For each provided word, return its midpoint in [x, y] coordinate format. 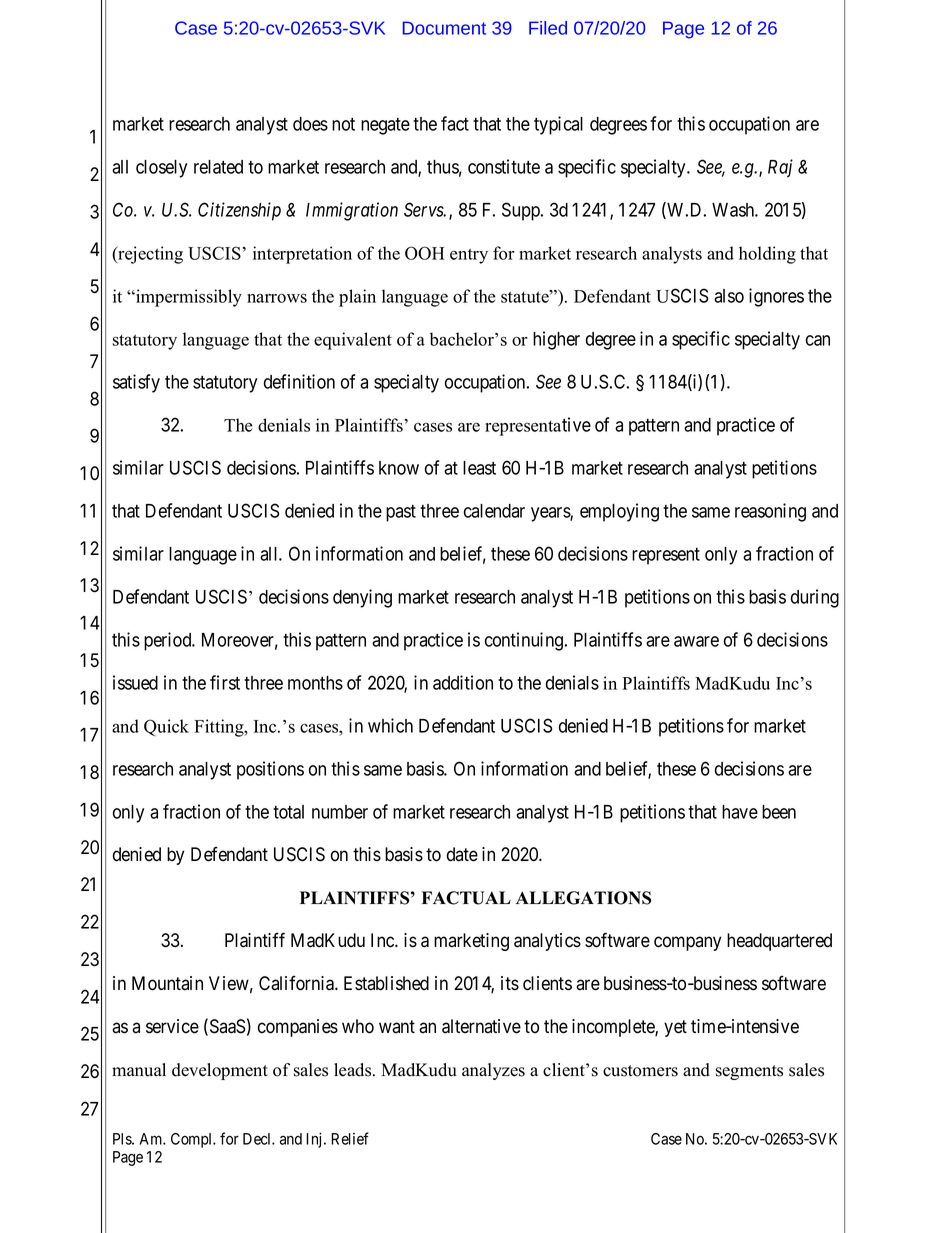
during [815, 598]
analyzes [493, 1071]
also [729, 296]
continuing [525, 641]
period [169, 641]
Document [444, 28]
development [220, 1071]
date [462, 854]
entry [469, 256]
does [310, 124]
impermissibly [188, 298]
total [288, 812]
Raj [780, 168]
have [740, 812]
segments [749, 1072]
